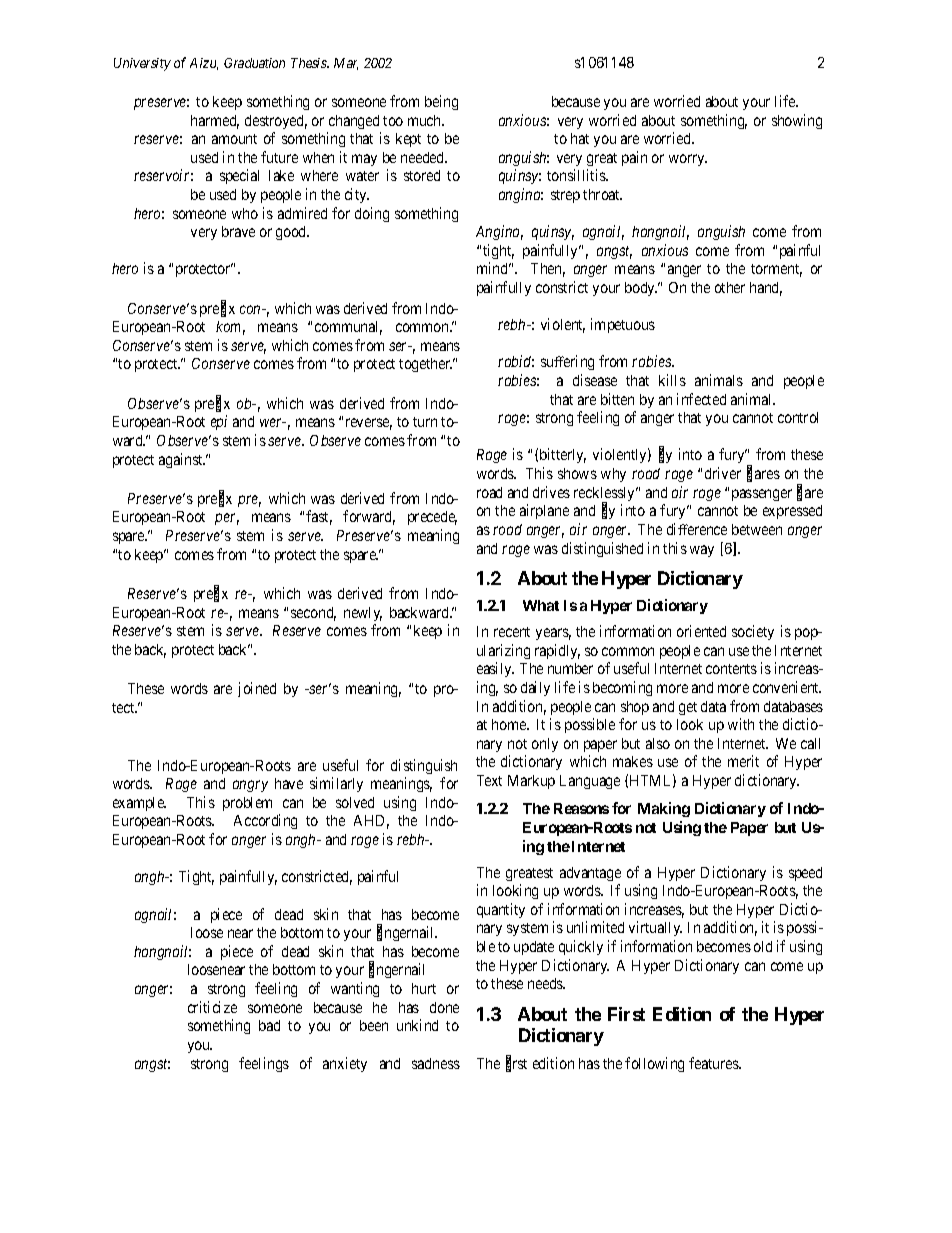 This image has width=952, height=1233. What do you see at coordinates (664, 809) in the image?
I see `Making` at bounding box center [664, 809].
